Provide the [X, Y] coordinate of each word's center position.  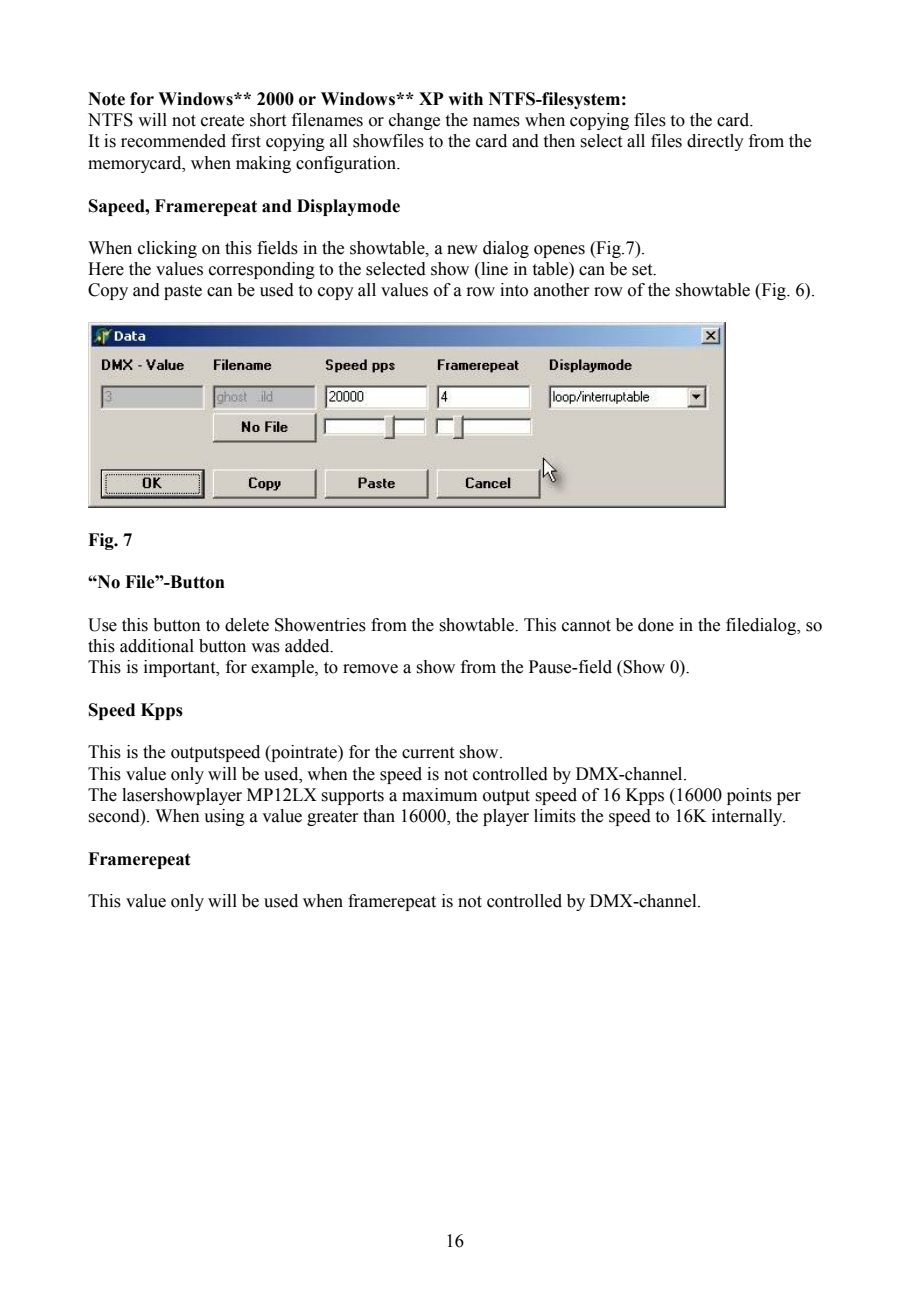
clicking [167, 249]
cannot [586, 626]
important [181, 668]
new [462, 250]
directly [715, 142]
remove [370, 669]
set [643, 270]
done [656, 625]
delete [247, 625]
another [562, 290]
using [224, 817]
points [749, 796]
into [514, 290]
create [222, 121]
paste [183, 292]
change [414, 121]
